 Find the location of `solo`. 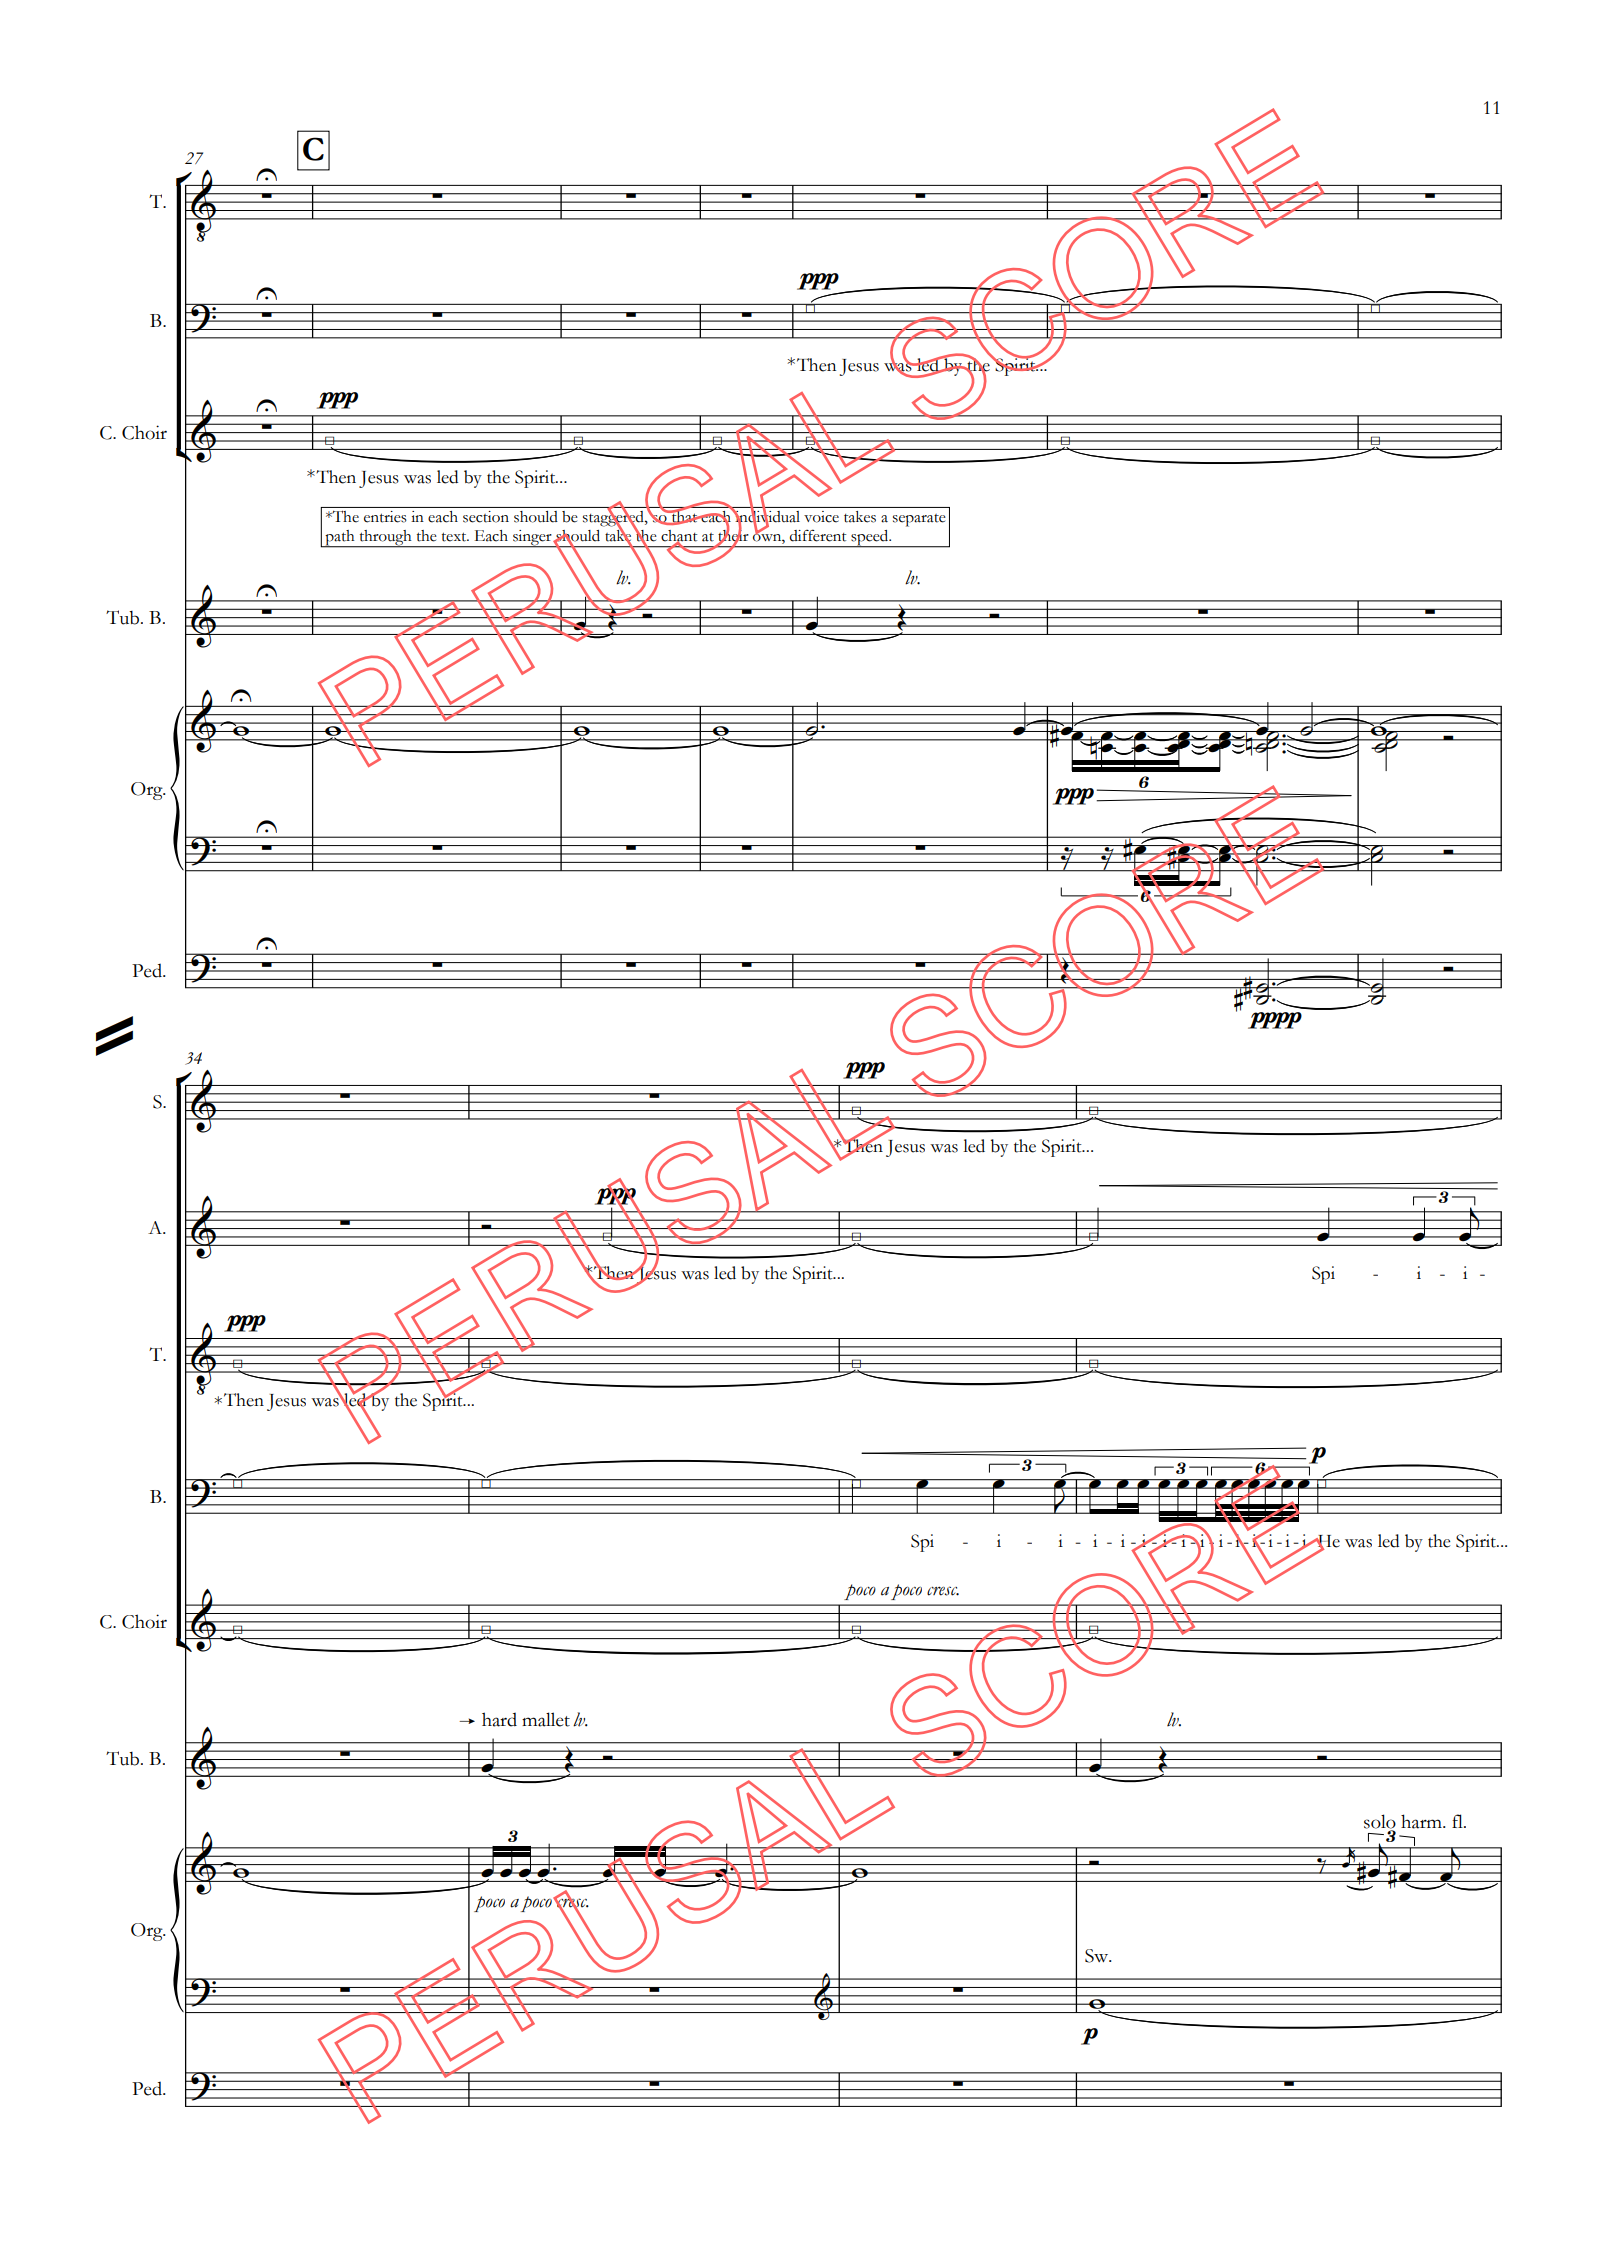

solo is located at coordinates (1380, 1821).
